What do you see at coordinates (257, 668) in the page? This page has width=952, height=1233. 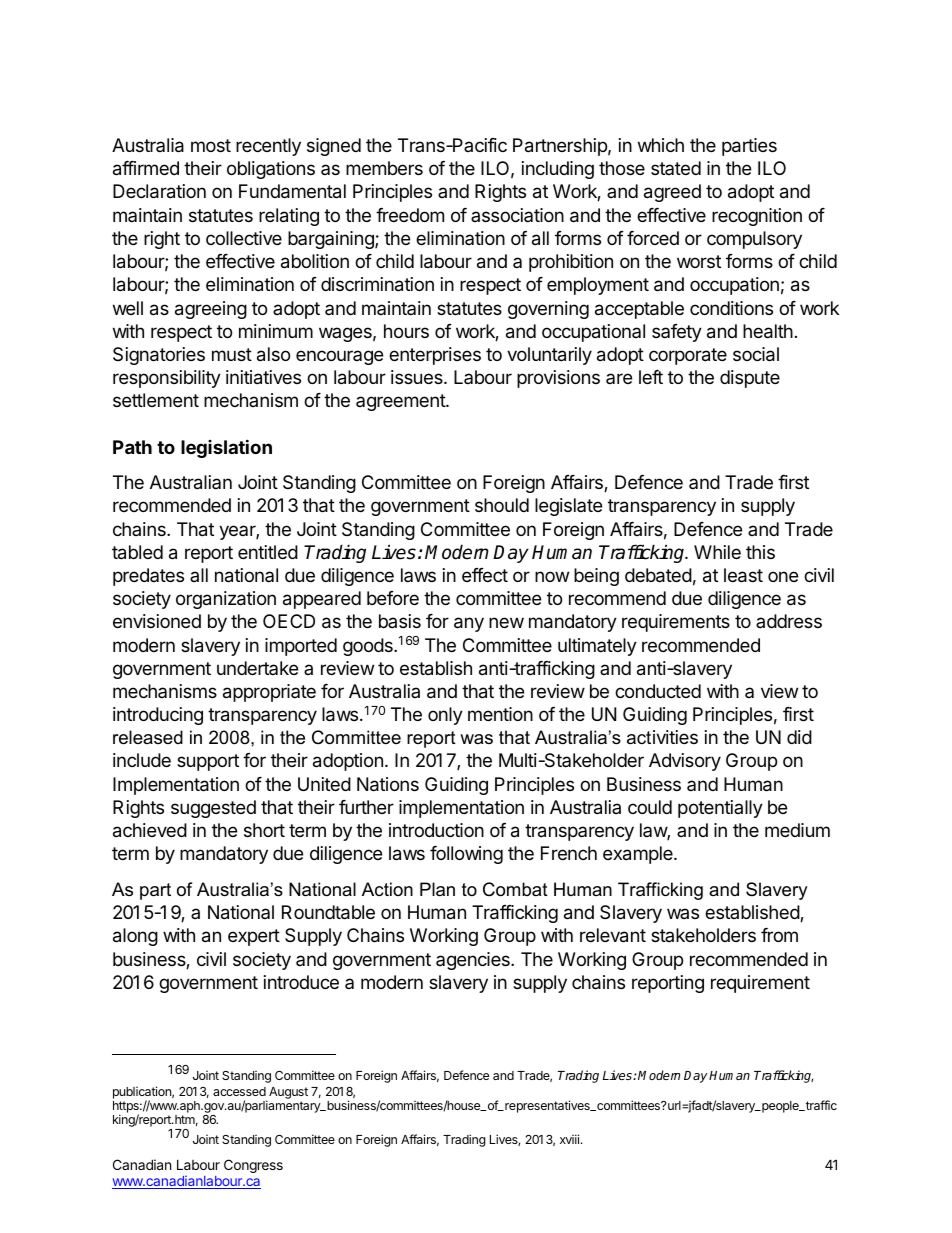 I see `undertake` at bounding box center [257, 668].
